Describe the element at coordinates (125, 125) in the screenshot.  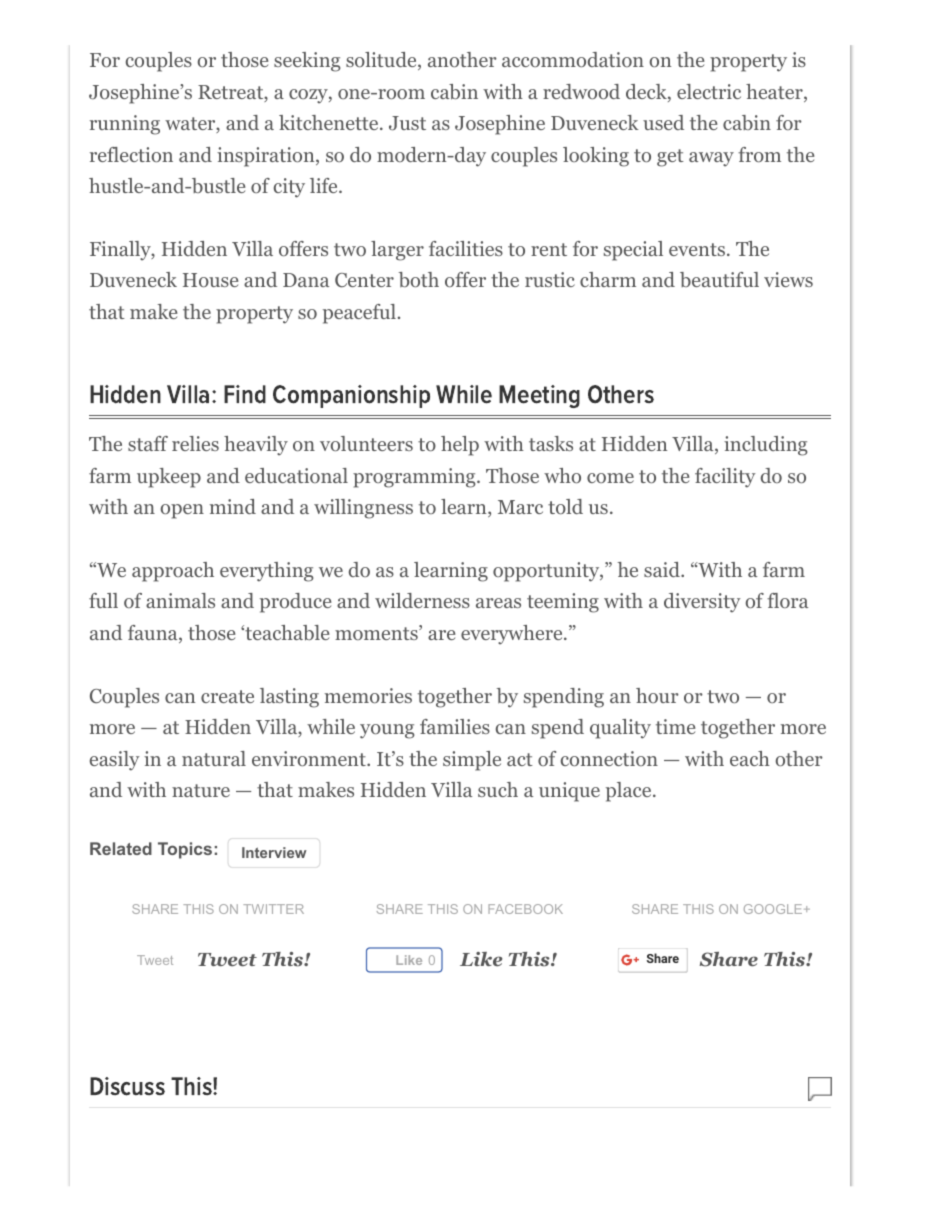
I see `running` at that location.
